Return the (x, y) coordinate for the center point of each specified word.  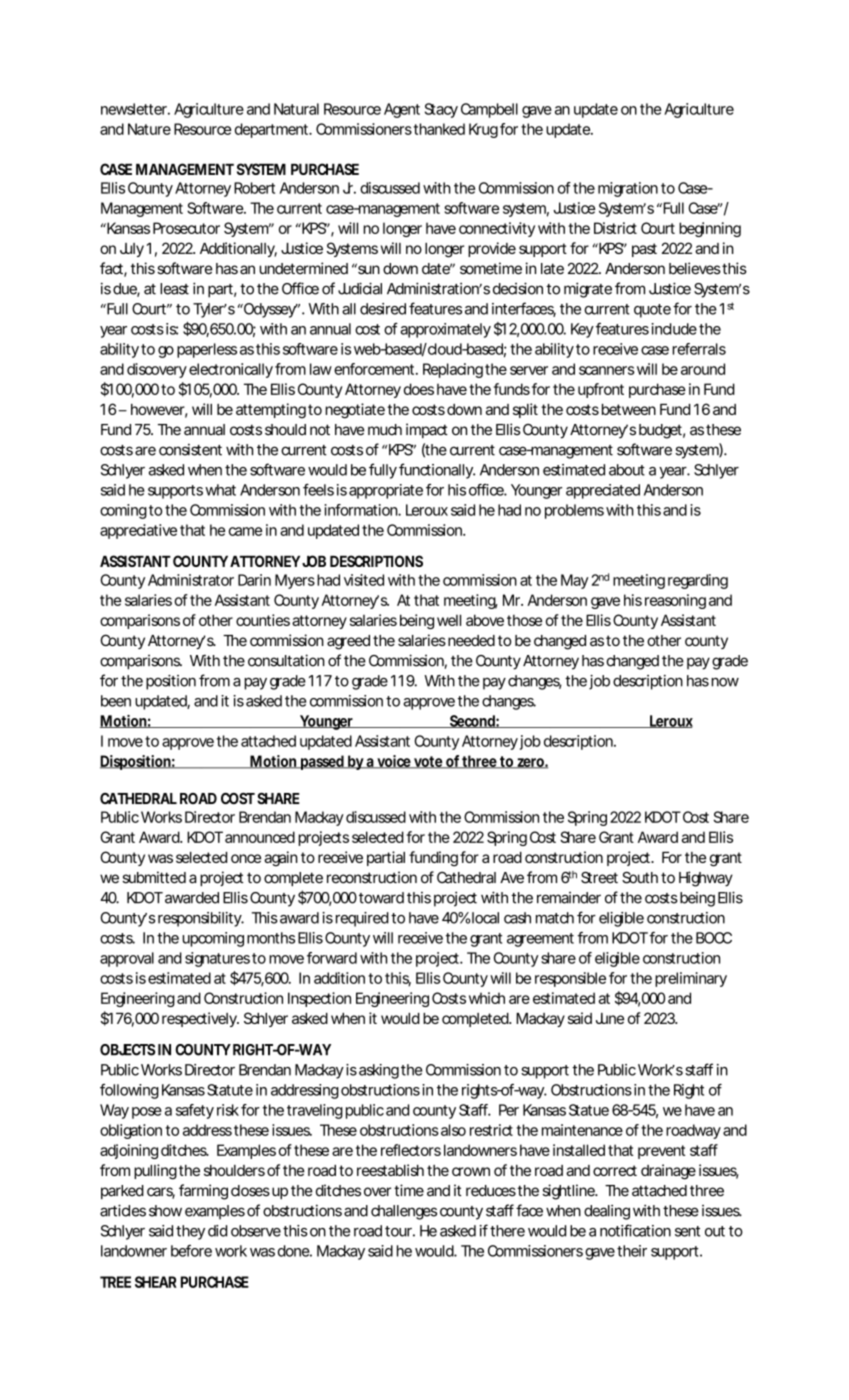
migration (628, 189)
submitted (154, 877)
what (220, 490)
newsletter (135, 109)
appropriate (386, 491)
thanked (439, 129)
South (640, 878)
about (627, 470)
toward (381, 898)
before (191, 1251)
